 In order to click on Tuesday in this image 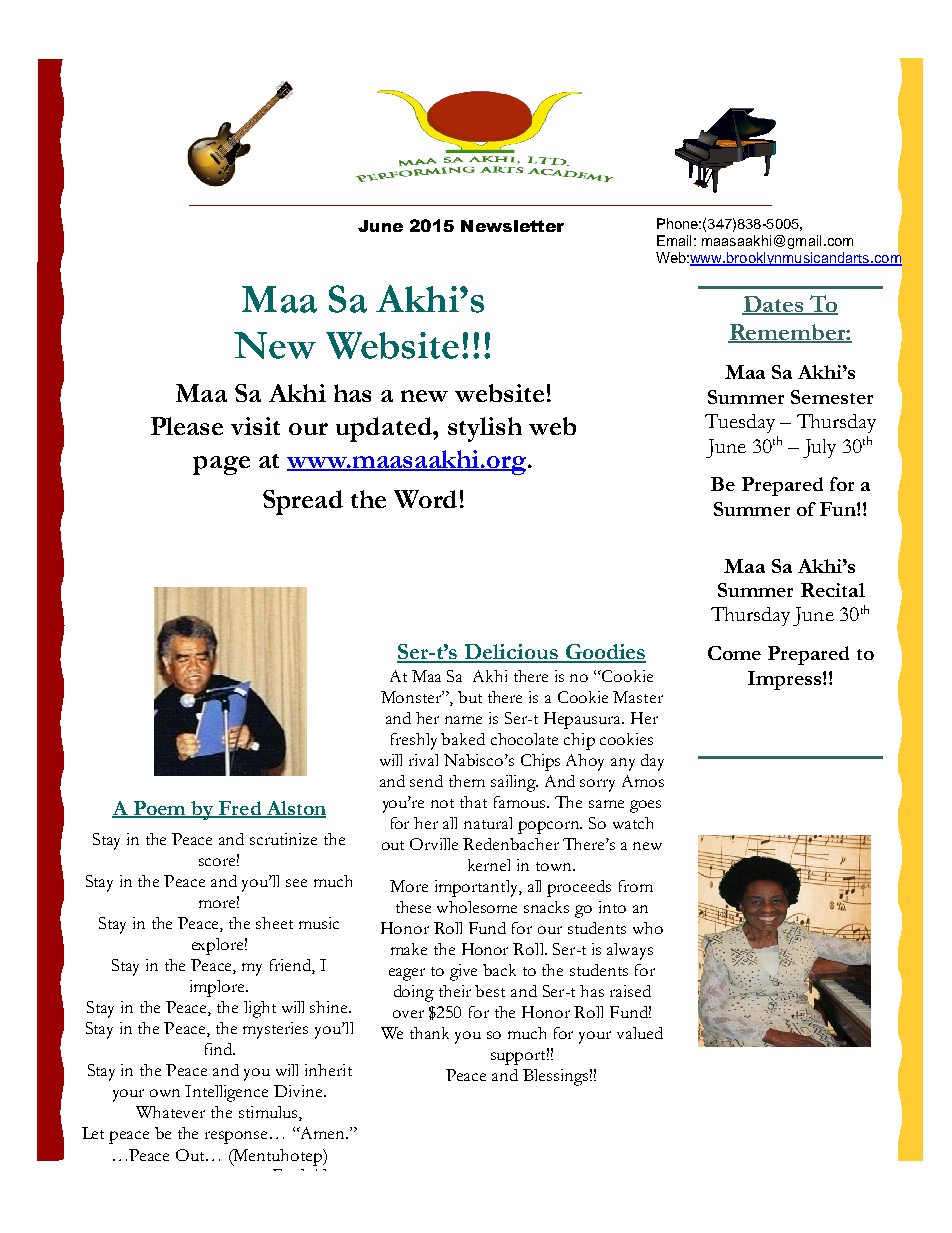, I will do `click(740, 423)`.
